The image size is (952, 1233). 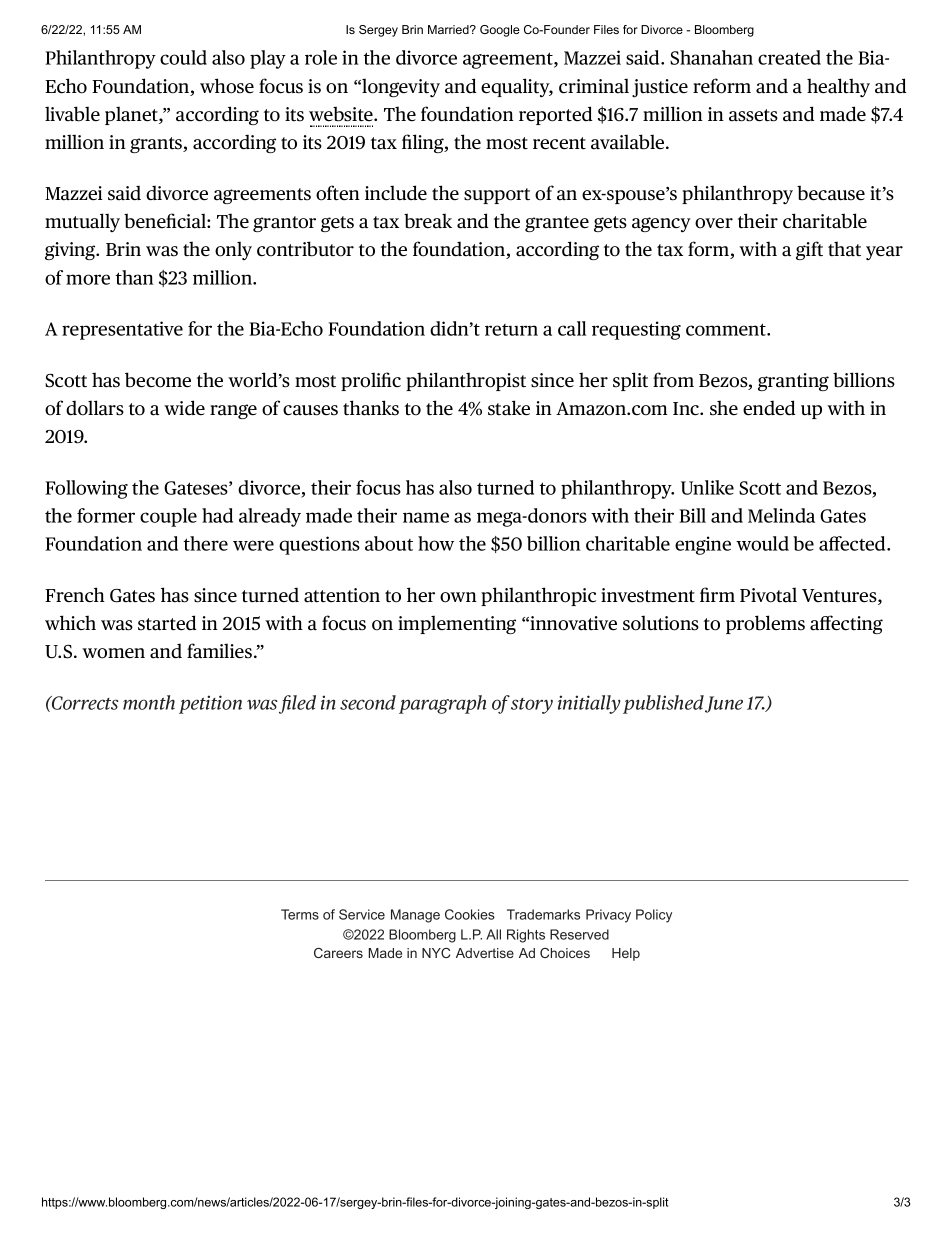 I want to click on name, so click(x=426, y=517).
